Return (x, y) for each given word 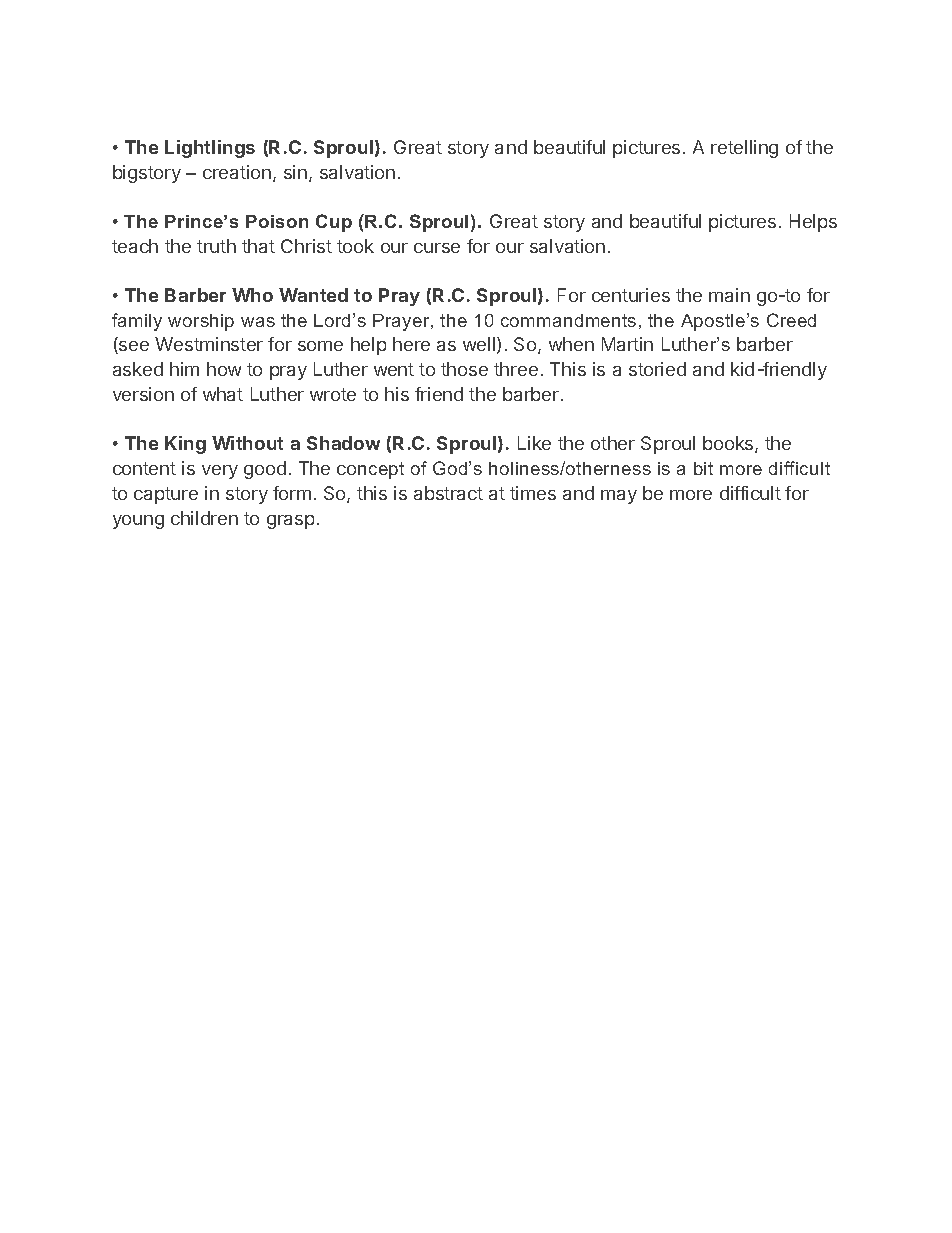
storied (657, 369)
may (619, 497)
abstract (448, 493)
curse (437, 248)
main (729, 295)
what (223, 394)
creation (237, 172)
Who (252, 295)
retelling (744, 149)
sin (295, 172)
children (204, 518)
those (464, 369)
